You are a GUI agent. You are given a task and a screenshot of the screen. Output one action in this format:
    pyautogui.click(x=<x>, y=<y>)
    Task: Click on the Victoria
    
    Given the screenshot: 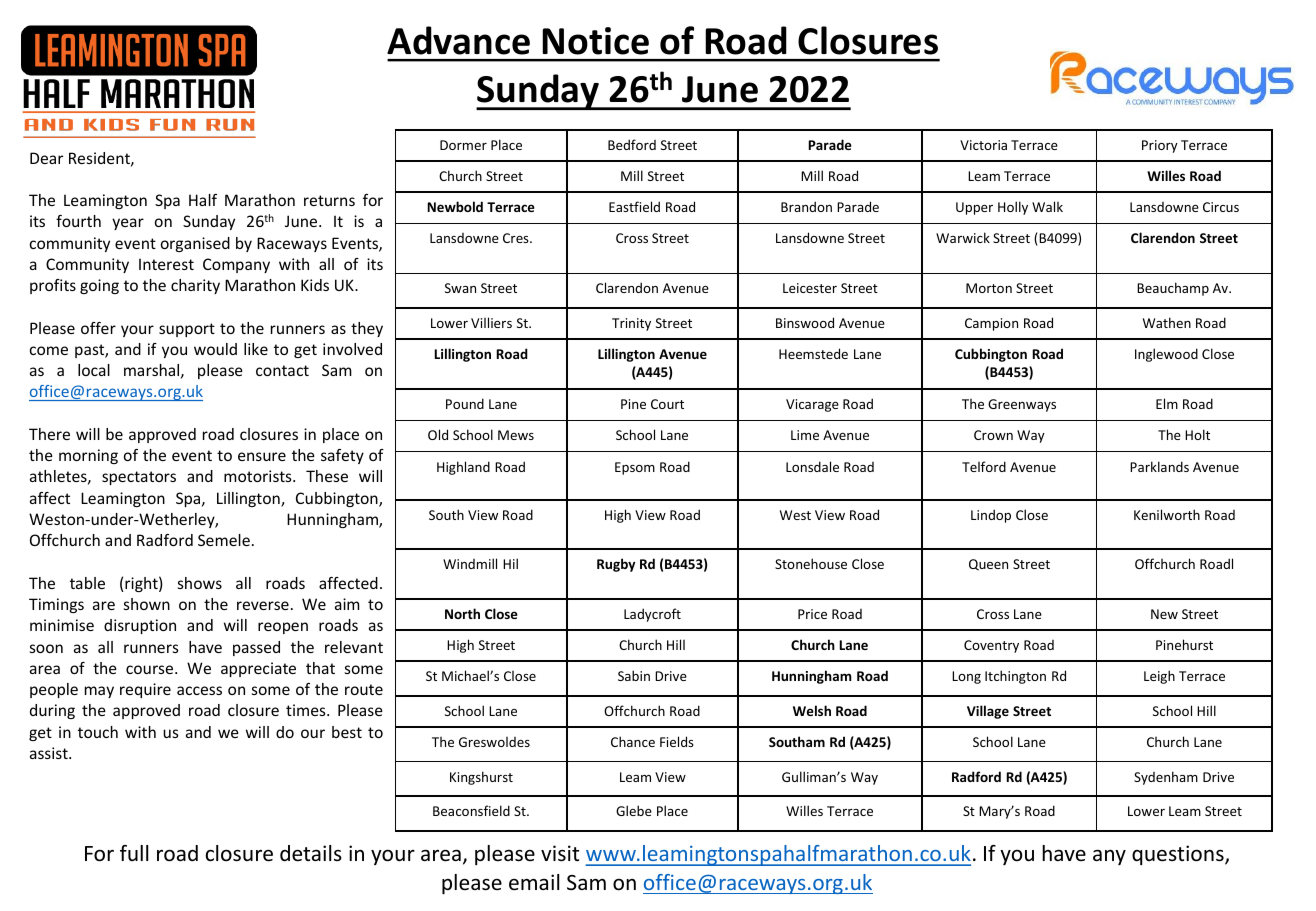 What is the action you would take?
    pyautogui.click(x=983, y=145)
